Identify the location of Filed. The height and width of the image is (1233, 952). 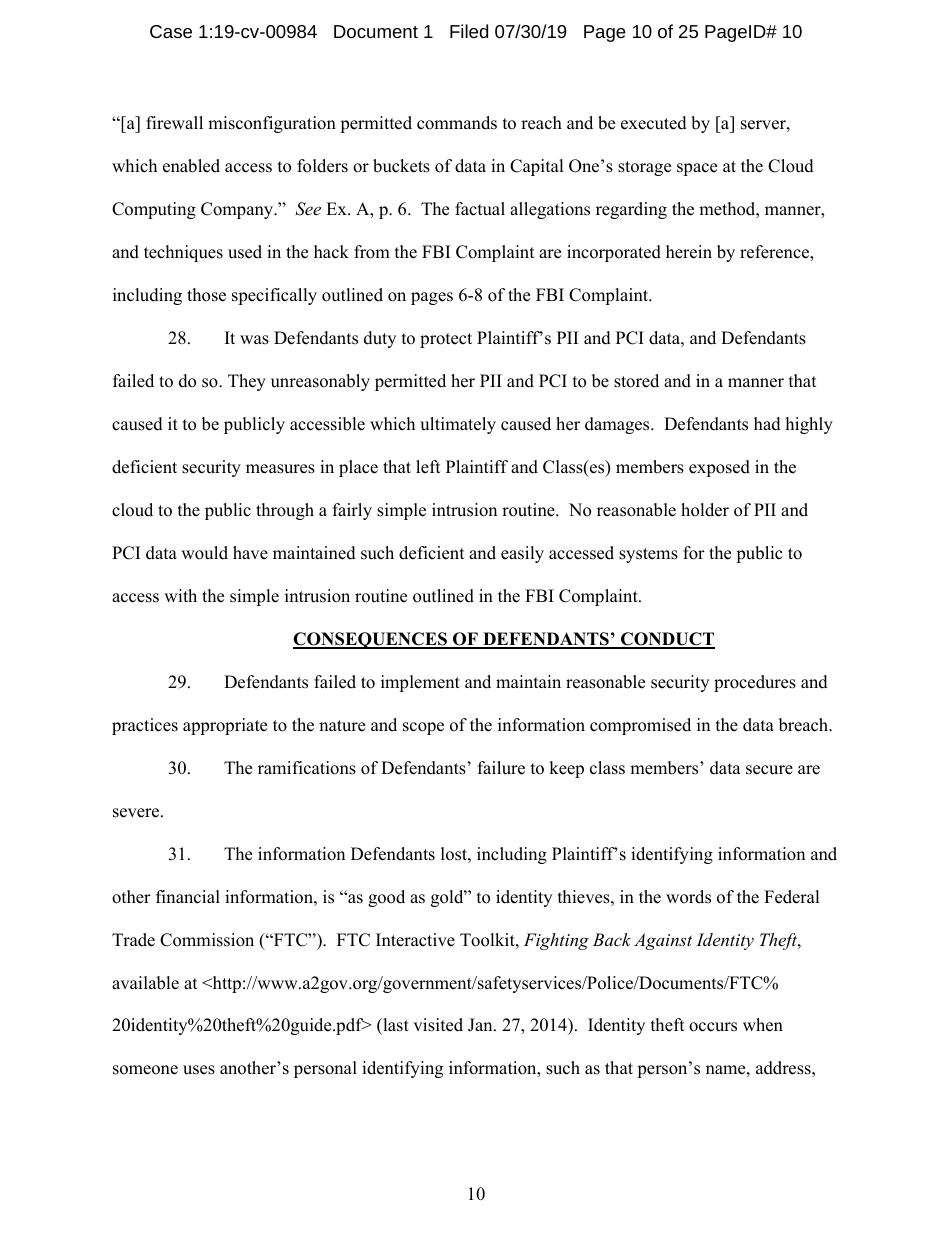
(469, 31).
